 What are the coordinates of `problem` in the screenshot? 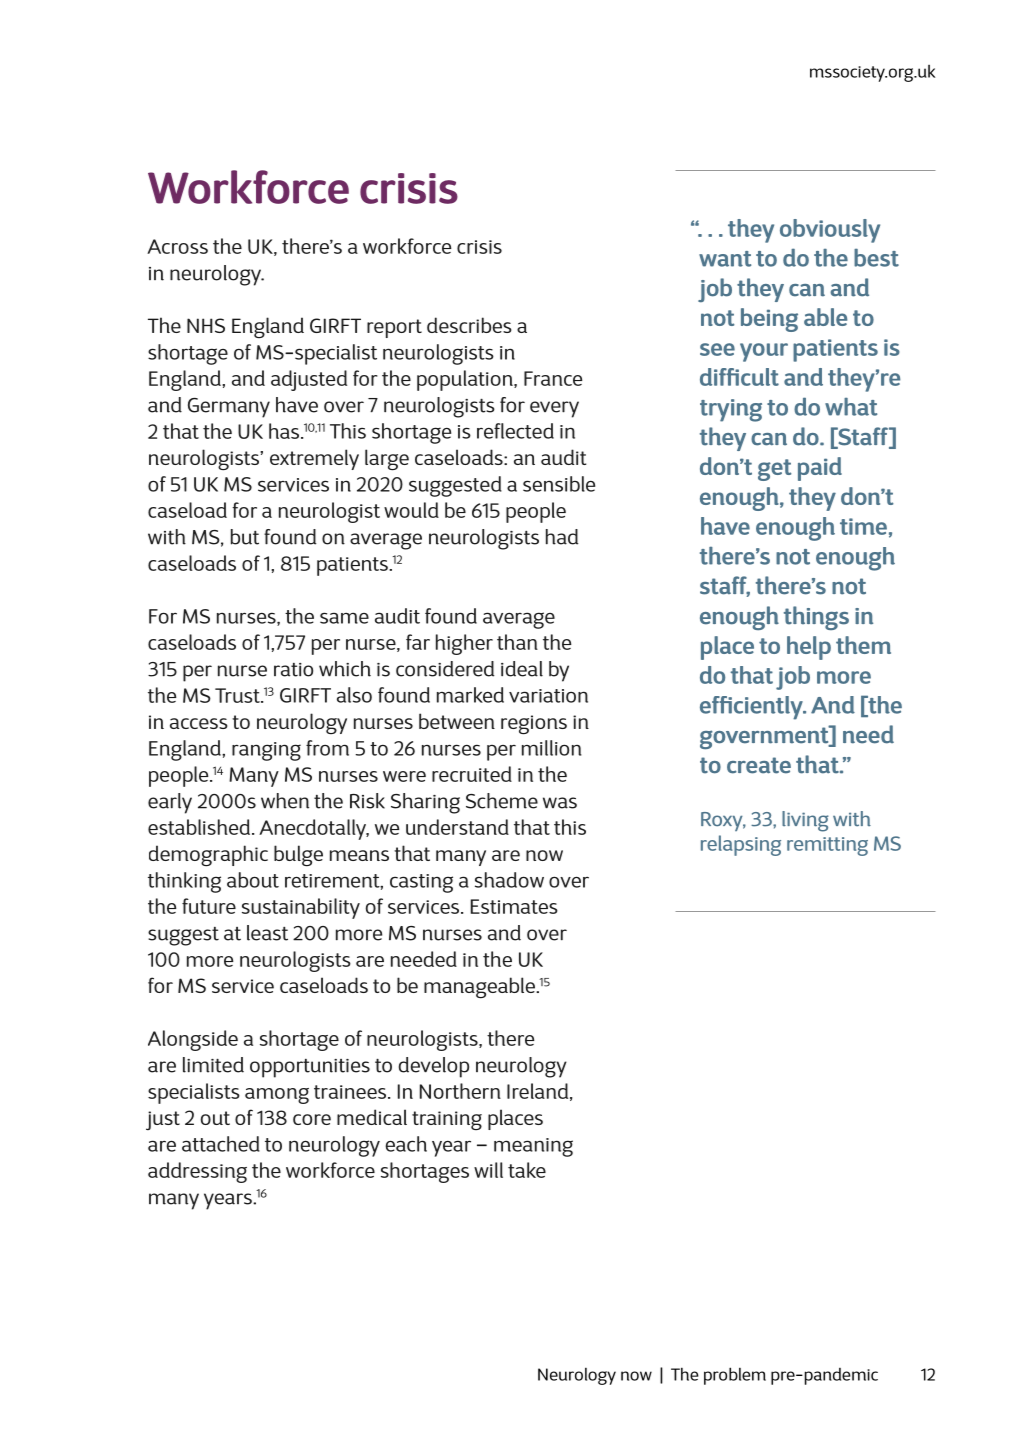 It's located at (735, 1376).
